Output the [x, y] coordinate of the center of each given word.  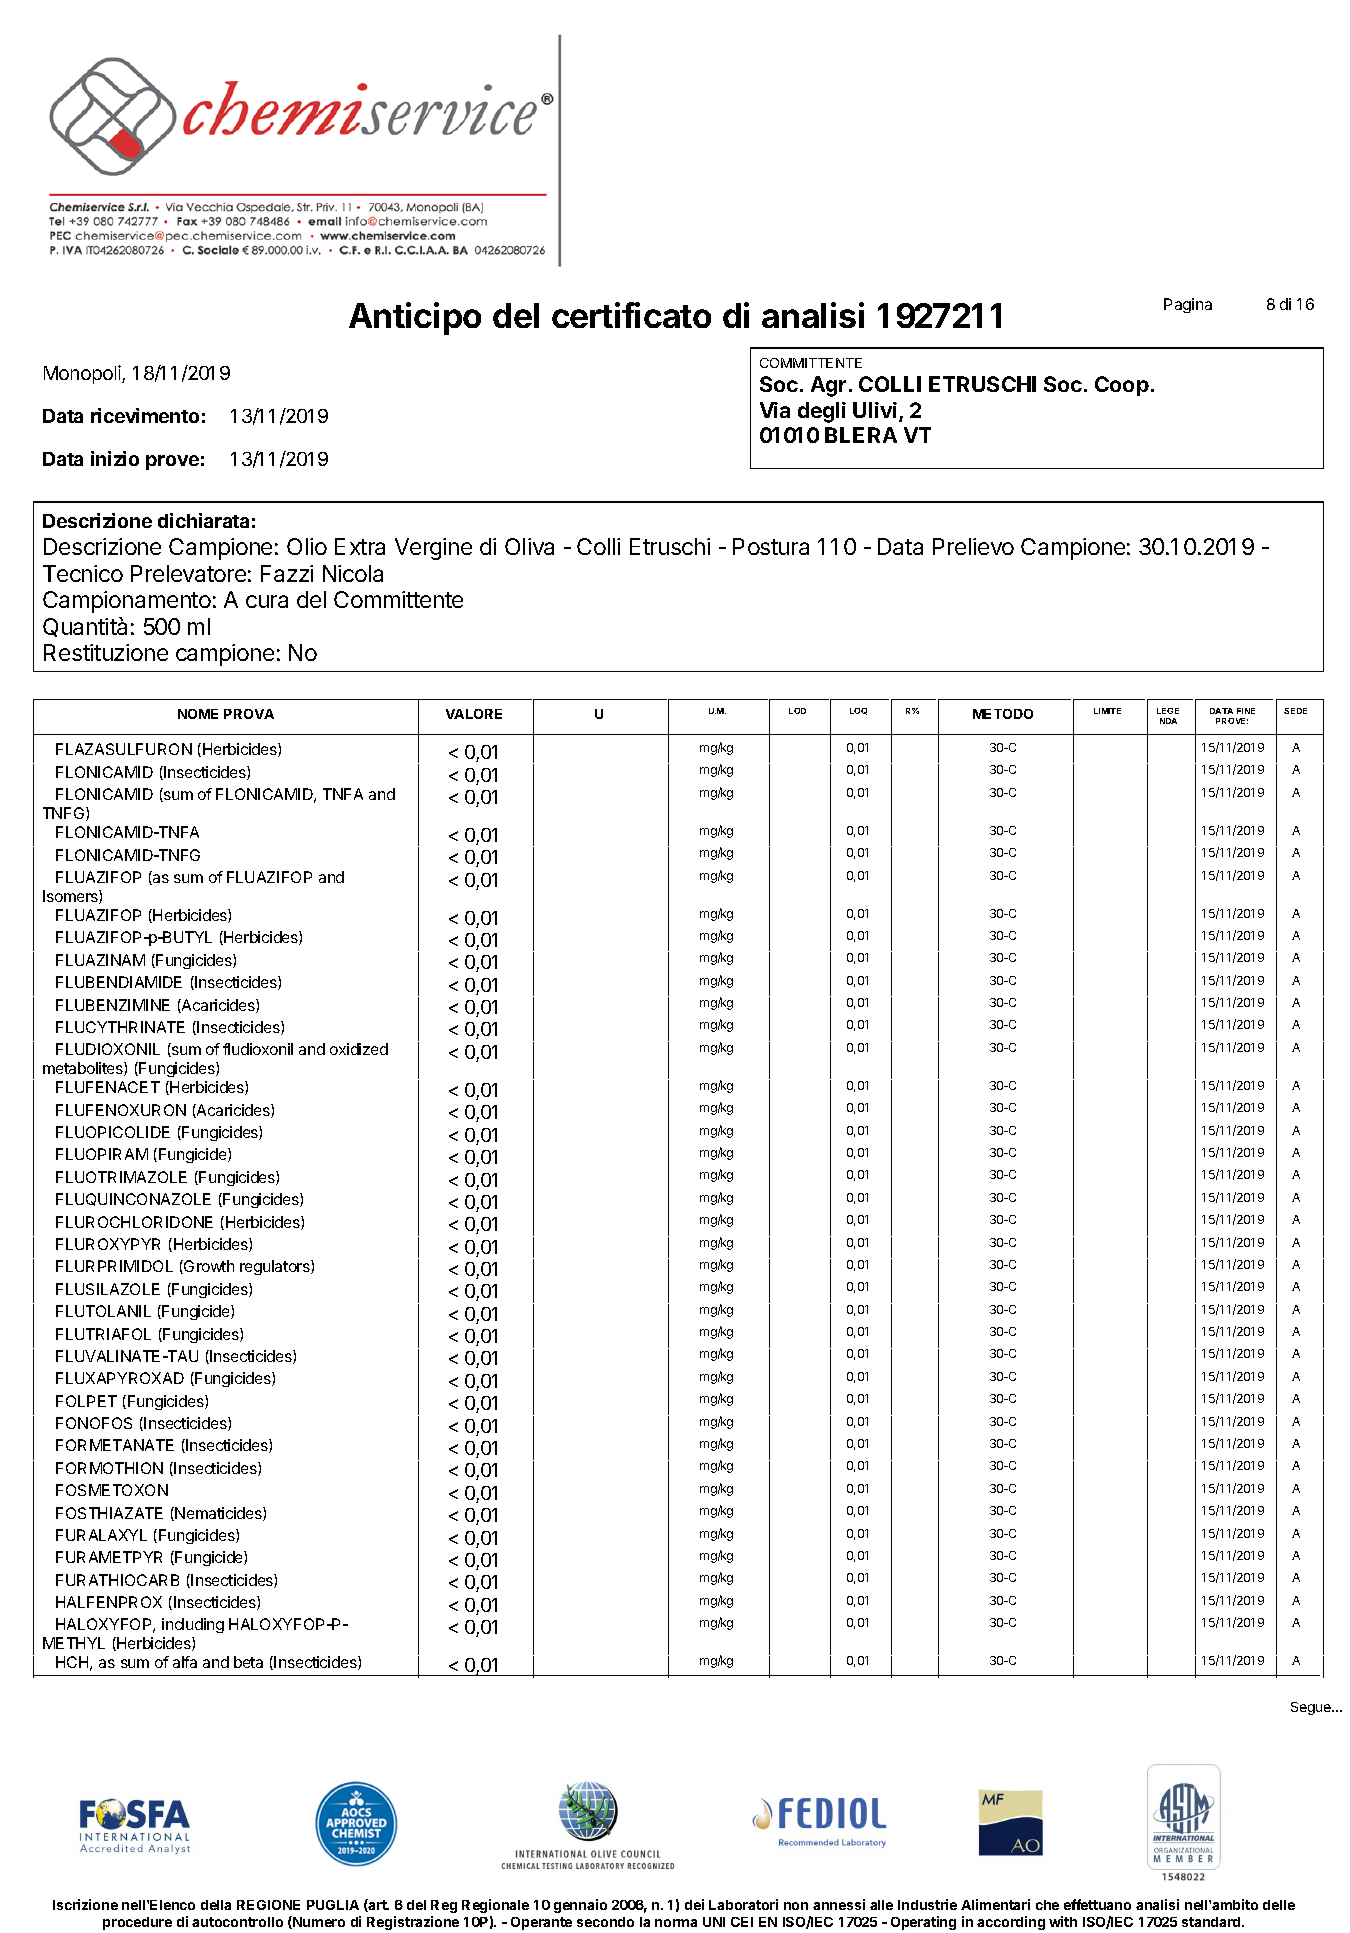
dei [694, 1904]
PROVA [249, 714]
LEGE [1168, 711]
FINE [1246, 711]
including [193, 1625]
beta [248, 1662]
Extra [360, 546]
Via [775, 410]
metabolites [84, 1069]
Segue [1312, 1708]
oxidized [359, 1049]
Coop [1122, 386]
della [216, 1905]
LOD [797, 711]
